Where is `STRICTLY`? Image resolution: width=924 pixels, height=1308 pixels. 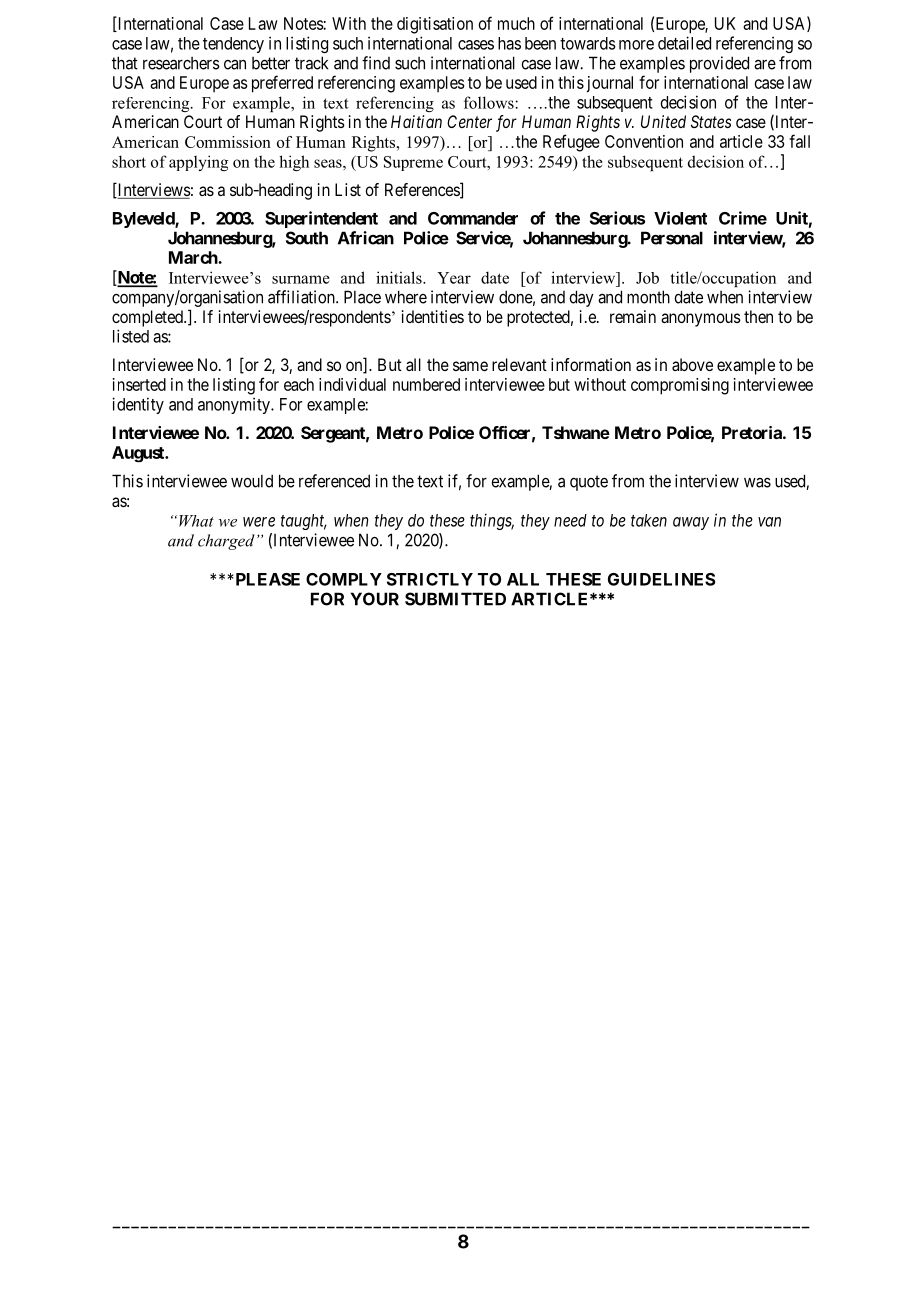
STRICTLY is located at coordinates (430, 579).
